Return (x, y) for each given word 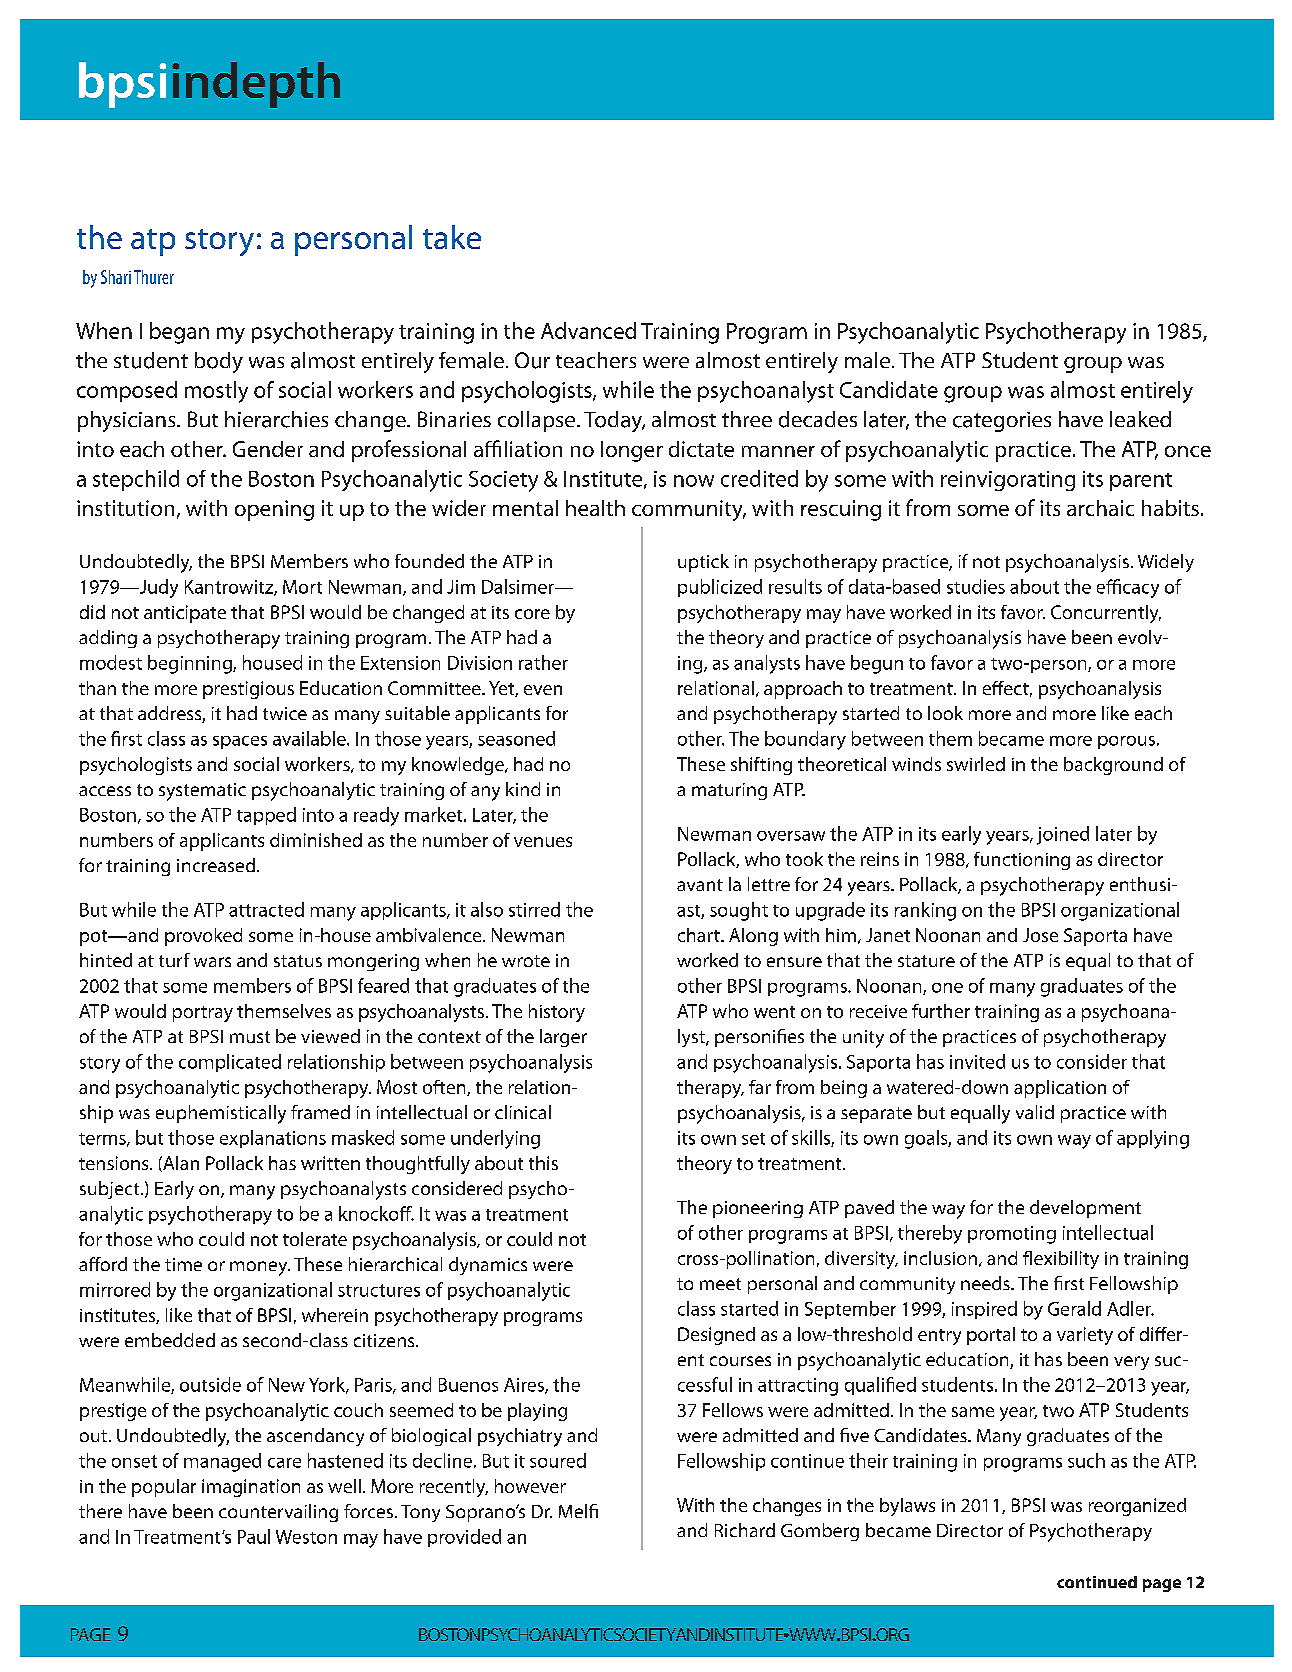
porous (1126, 742)
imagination (251, 1488)
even (543, 690)
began (179, 333)
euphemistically (221, 1114)
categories (1002, 422)
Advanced (588, 330)
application (1060, 1089)
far (760, 1087)
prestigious (248, 690)
